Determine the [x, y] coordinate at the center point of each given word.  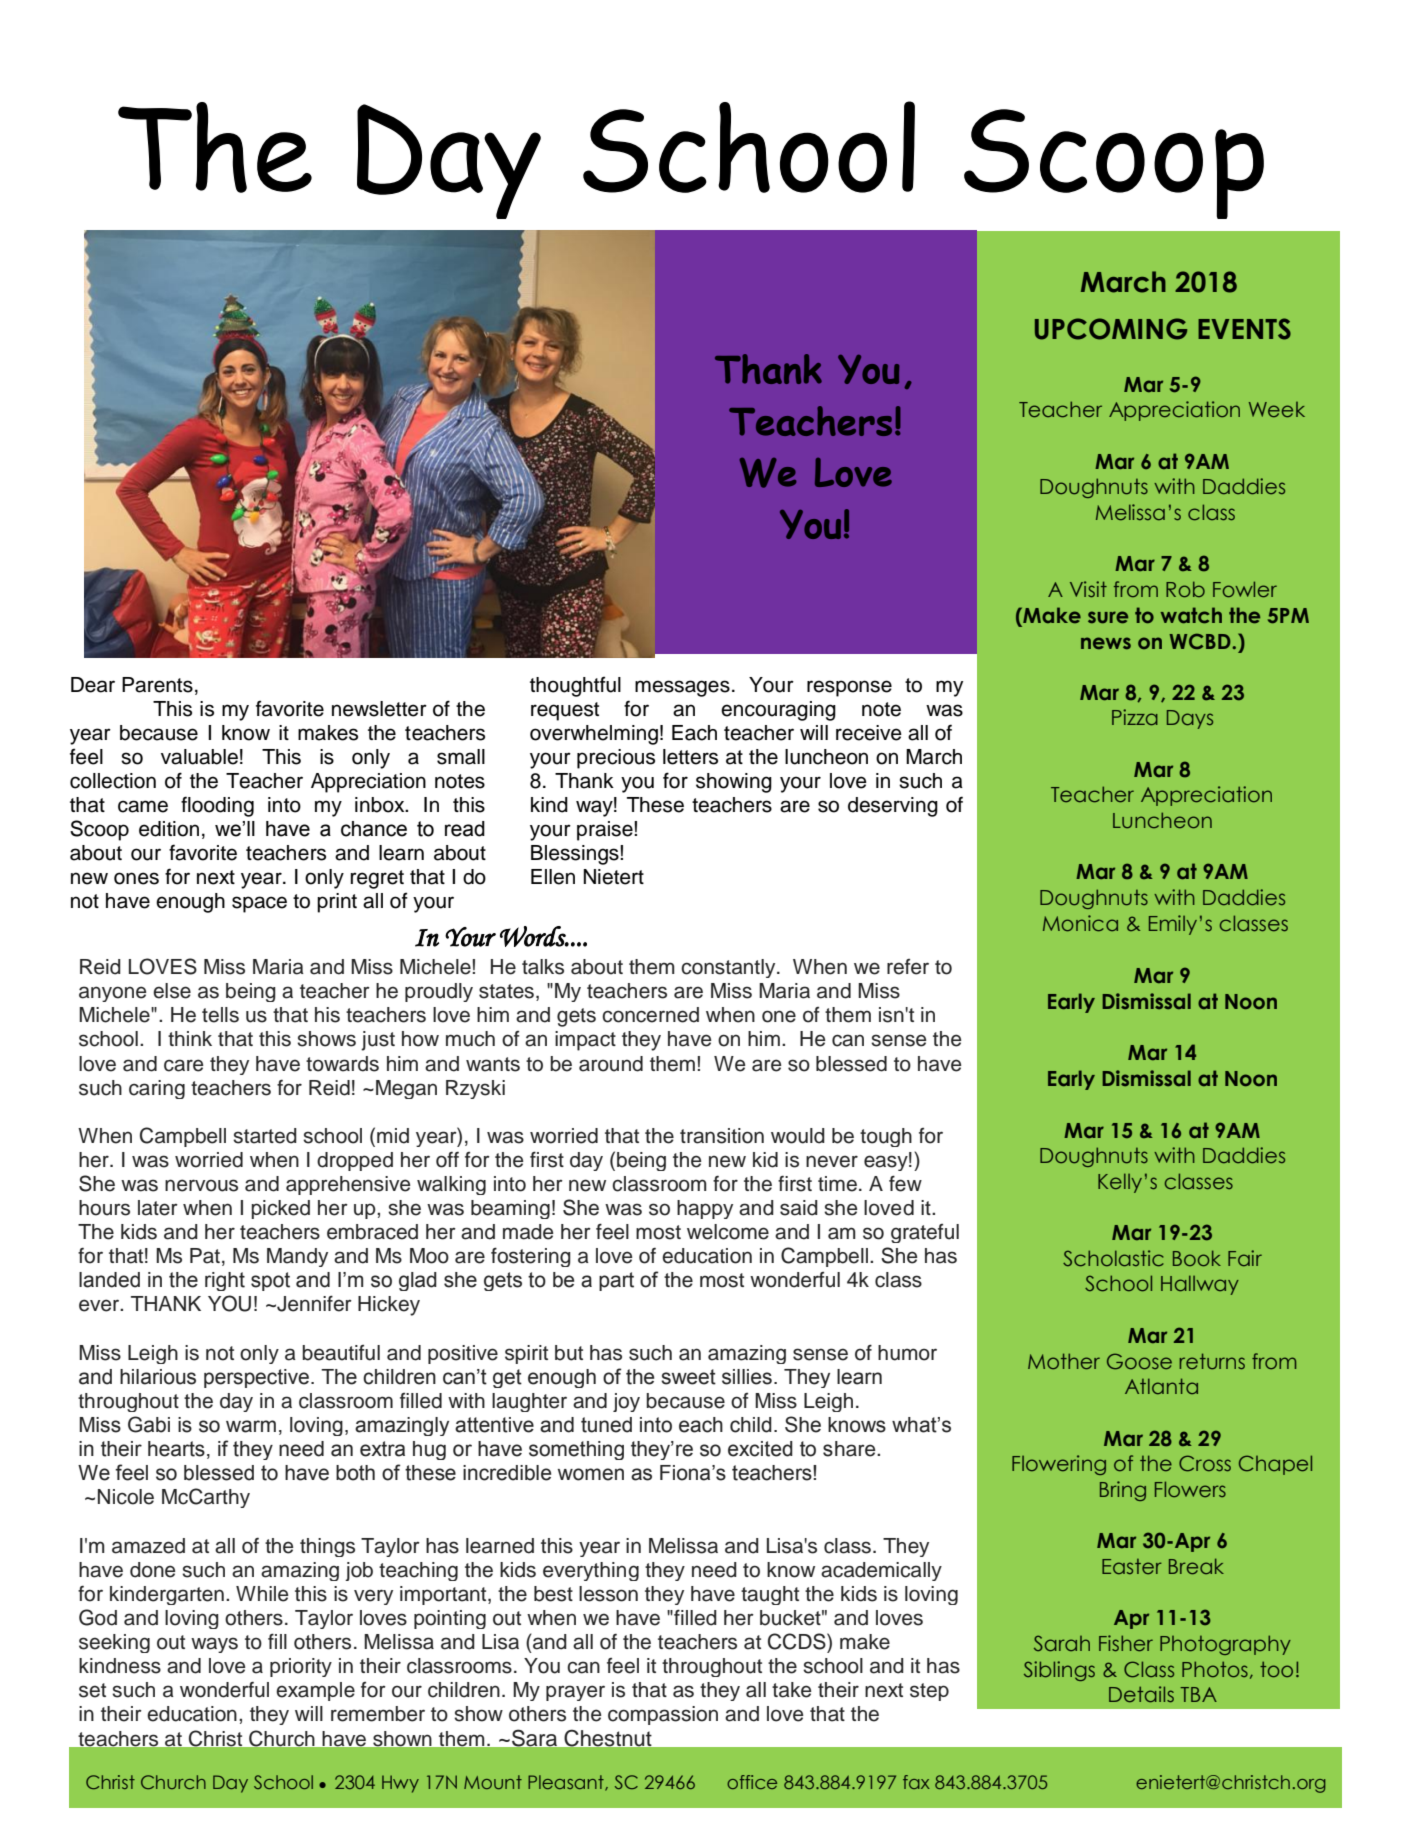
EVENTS [1244, 329]
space [259, 904]
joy [626, 1402]
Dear [93, 685]
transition [722, 1136]
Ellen [553, 877]
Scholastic [1113, 1258]
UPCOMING [1111, 329]
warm [251, 1426]
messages [682, 688]
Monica [1080, 923]
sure [1108, 617]
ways [214, 1645]
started [265, 1136]
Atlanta [1161, 1386]
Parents [157, 685]
